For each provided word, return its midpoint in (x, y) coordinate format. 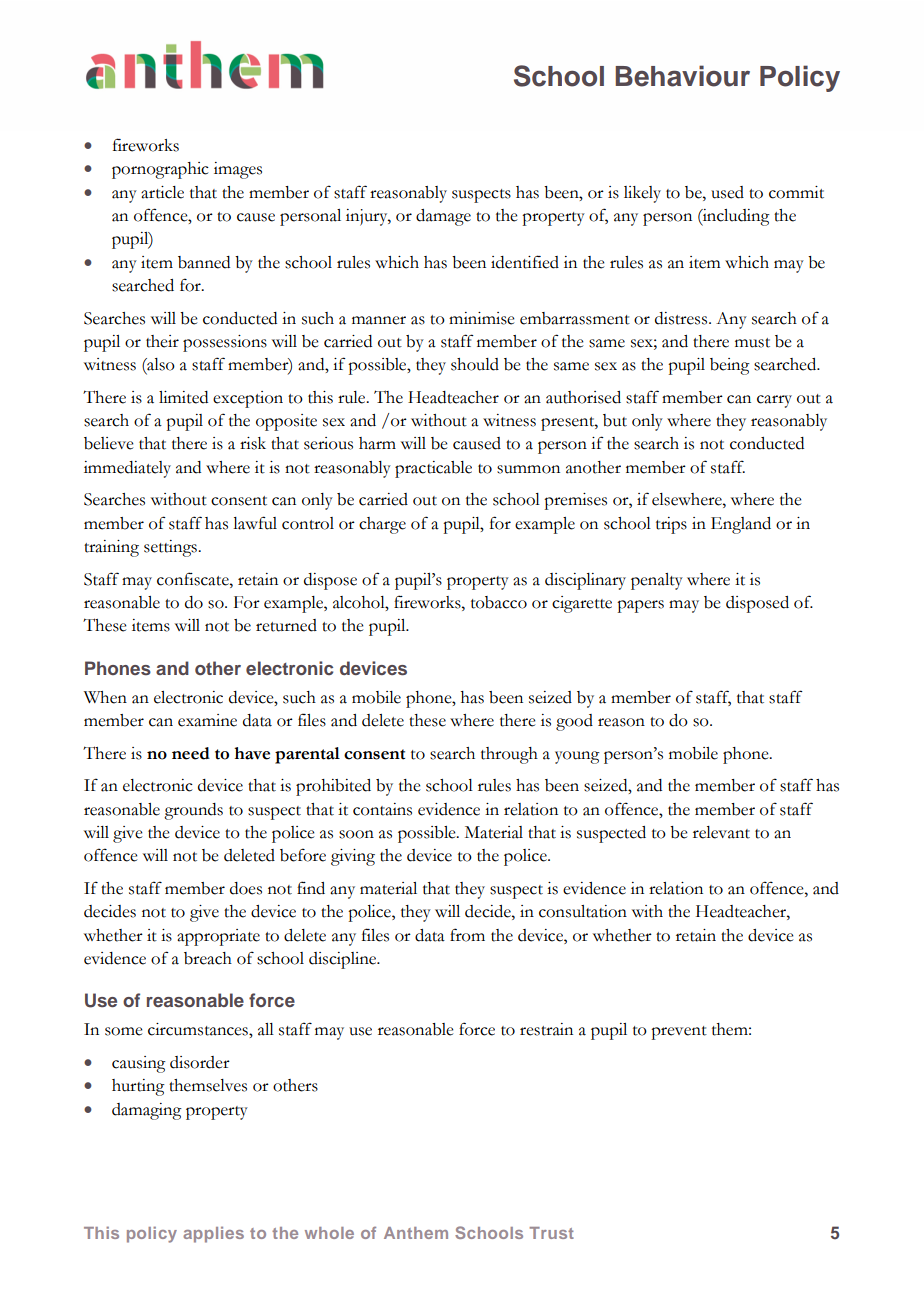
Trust (551, 1233)
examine (207, 720)
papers (640, 606)
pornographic (160, 170)
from (467, 935)
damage (443, 217)
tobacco (499, 602)
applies (213, 1234)
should (475, 364)
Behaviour (682, 76)
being (730, 366)
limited (183, 397)
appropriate (218, 937)
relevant (721, 832)
